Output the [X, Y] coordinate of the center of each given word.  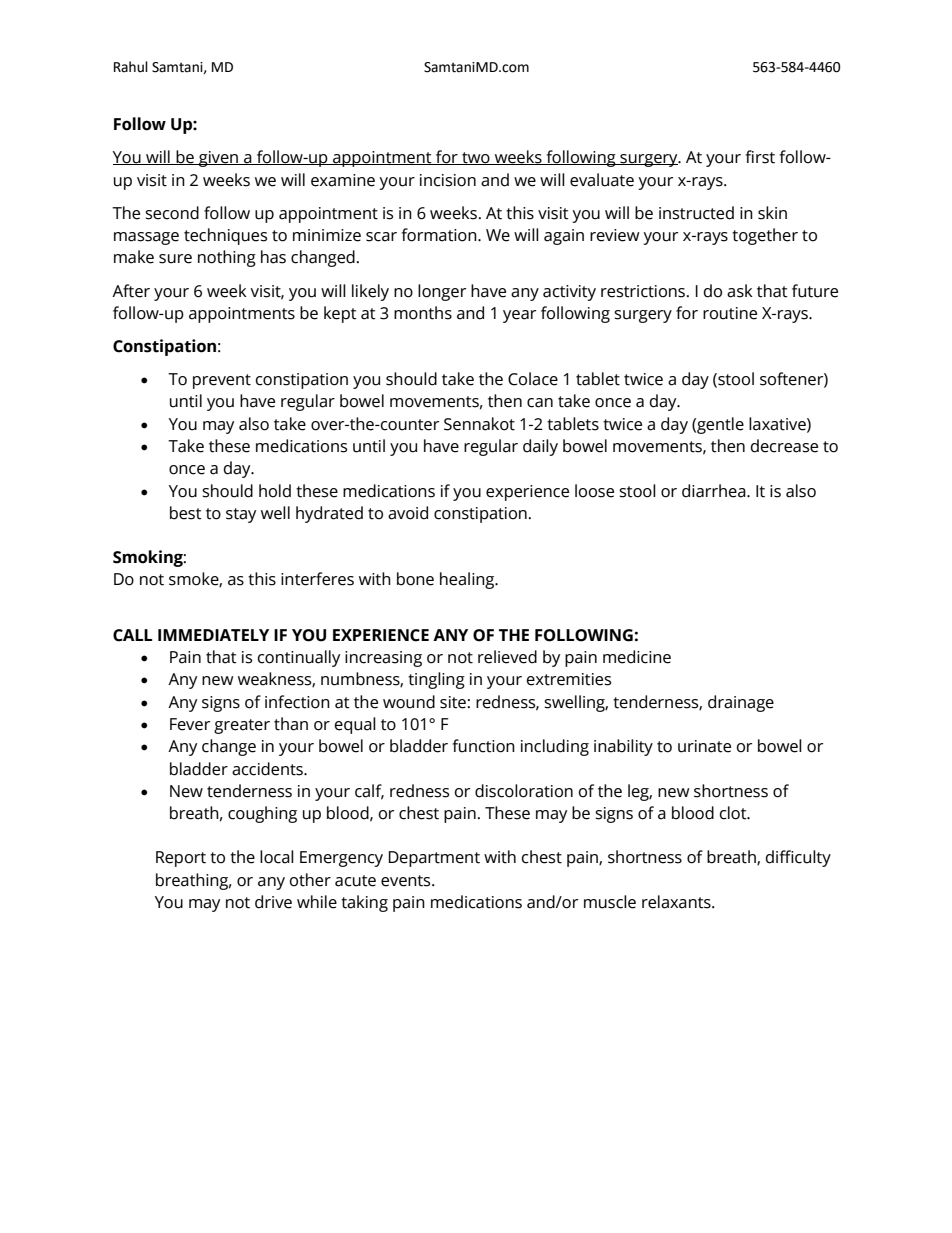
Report [181, 859]
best [186, 513]
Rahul [131, 67]
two [476, 158]
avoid [408, 513]
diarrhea [715, 491]
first [760, 157]
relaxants [677, 902]
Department [434, 859]
